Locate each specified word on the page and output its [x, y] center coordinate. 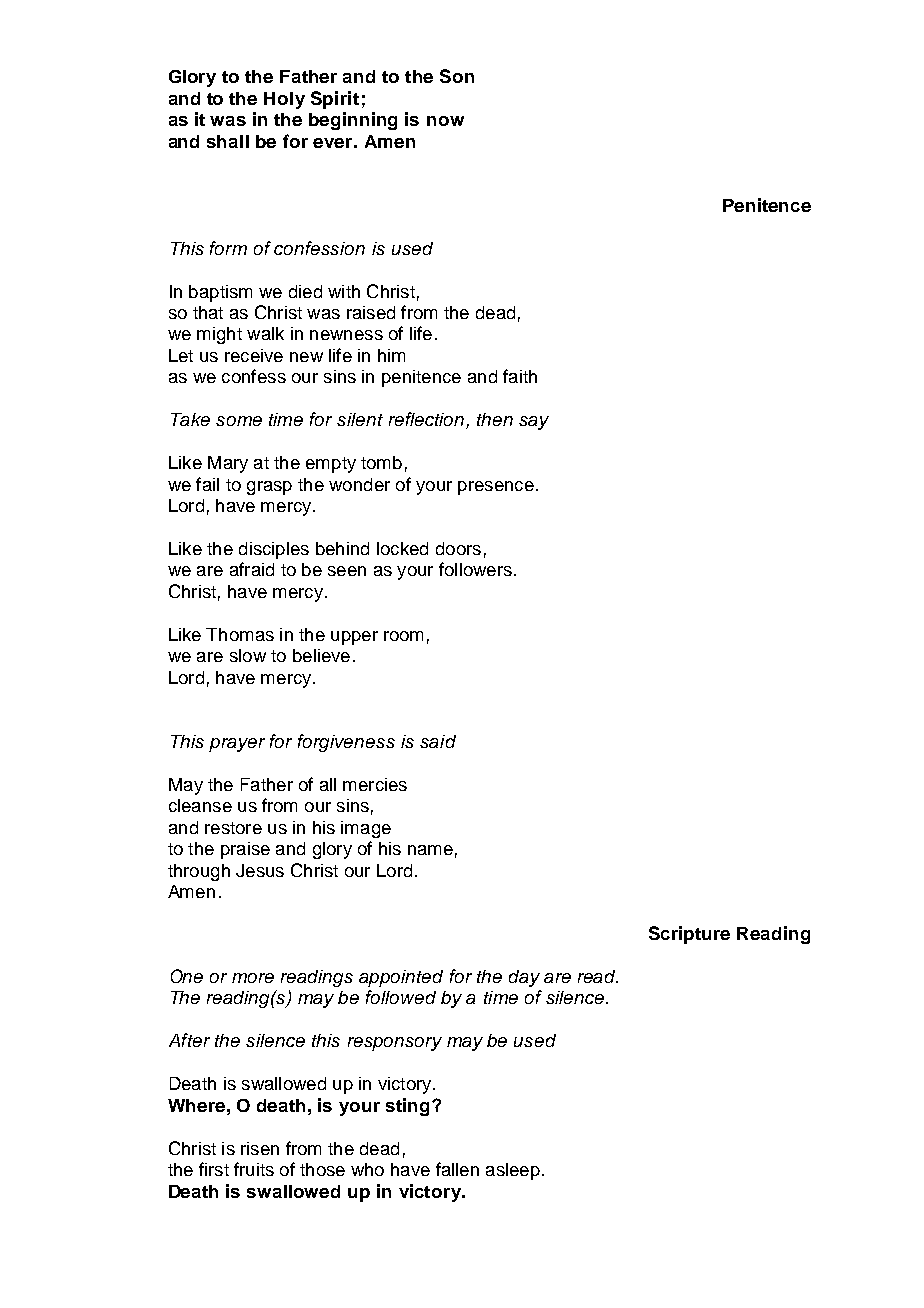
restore [233, 828]
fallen [457, 1169]
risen [260, 1148]
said [438, 741]
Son [457, 76]
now [445, 121]
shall [228, 141]
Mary [228, 464]
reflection [428, 420]
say [534, 423]
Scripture [689, 935]
